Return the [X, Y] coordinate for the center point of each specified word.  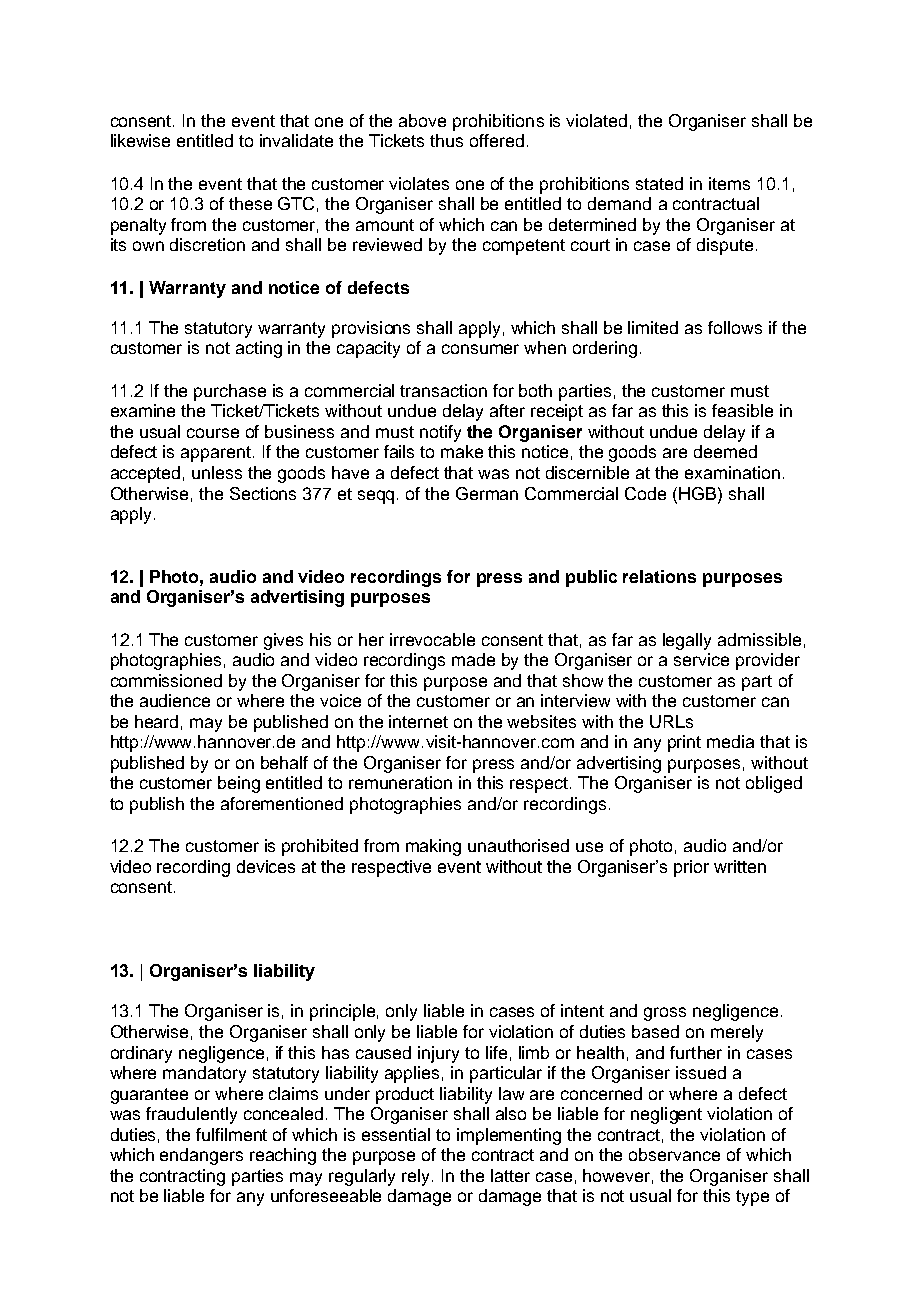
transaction [443, 390]
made [473, 659]
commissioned [166, 680]
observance [674, 1154]
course [213, 433]
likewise [140, 140]
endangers [201, 1156]
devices [266, 866]
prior [691, 868]
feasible [742, 410]
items [729, 183]
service [701, 659]
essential [396, 1134]
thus [446, 140]
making [433, 847]
